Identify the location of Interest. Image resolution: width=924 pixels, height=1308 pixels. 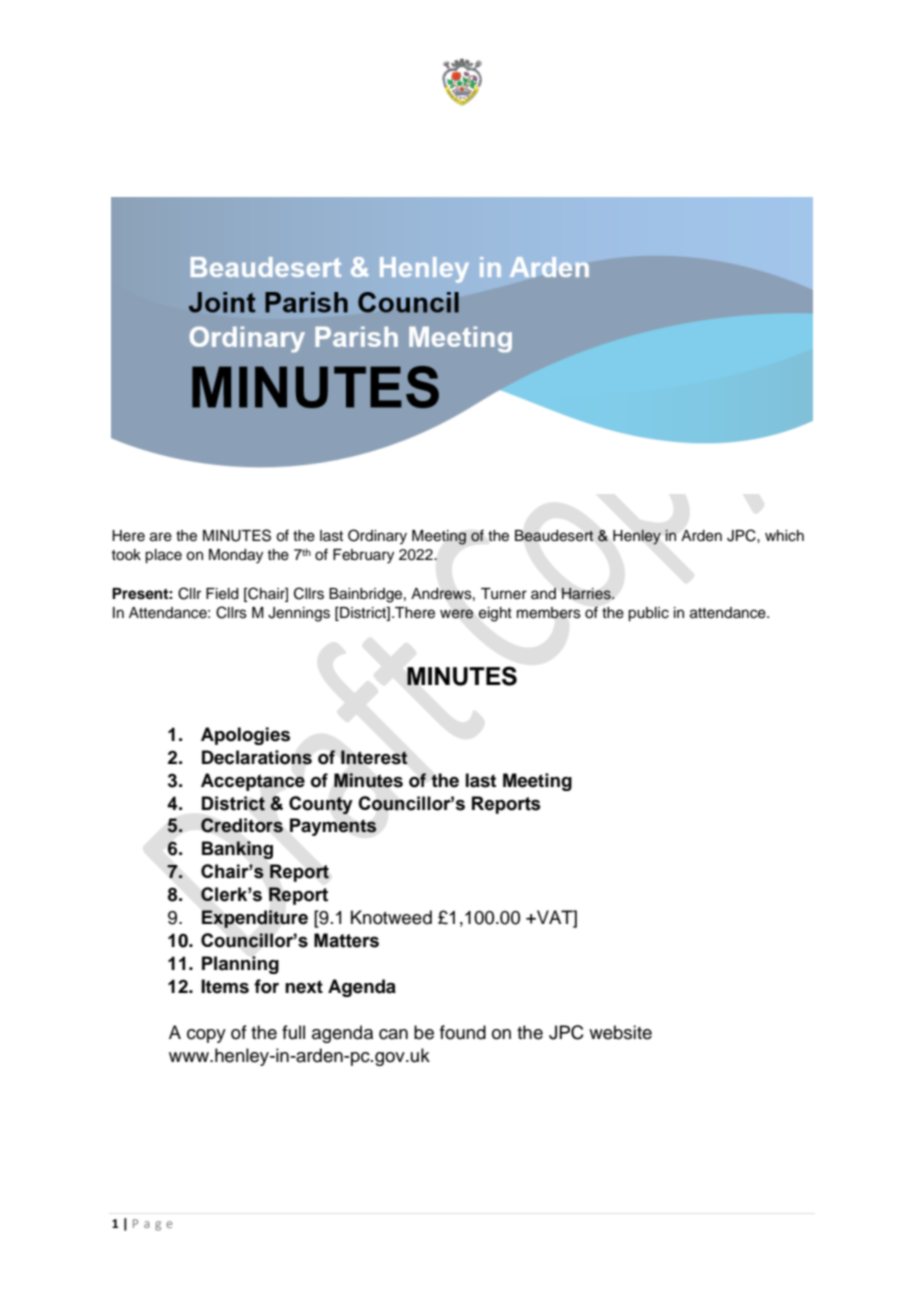
(374, 757).
